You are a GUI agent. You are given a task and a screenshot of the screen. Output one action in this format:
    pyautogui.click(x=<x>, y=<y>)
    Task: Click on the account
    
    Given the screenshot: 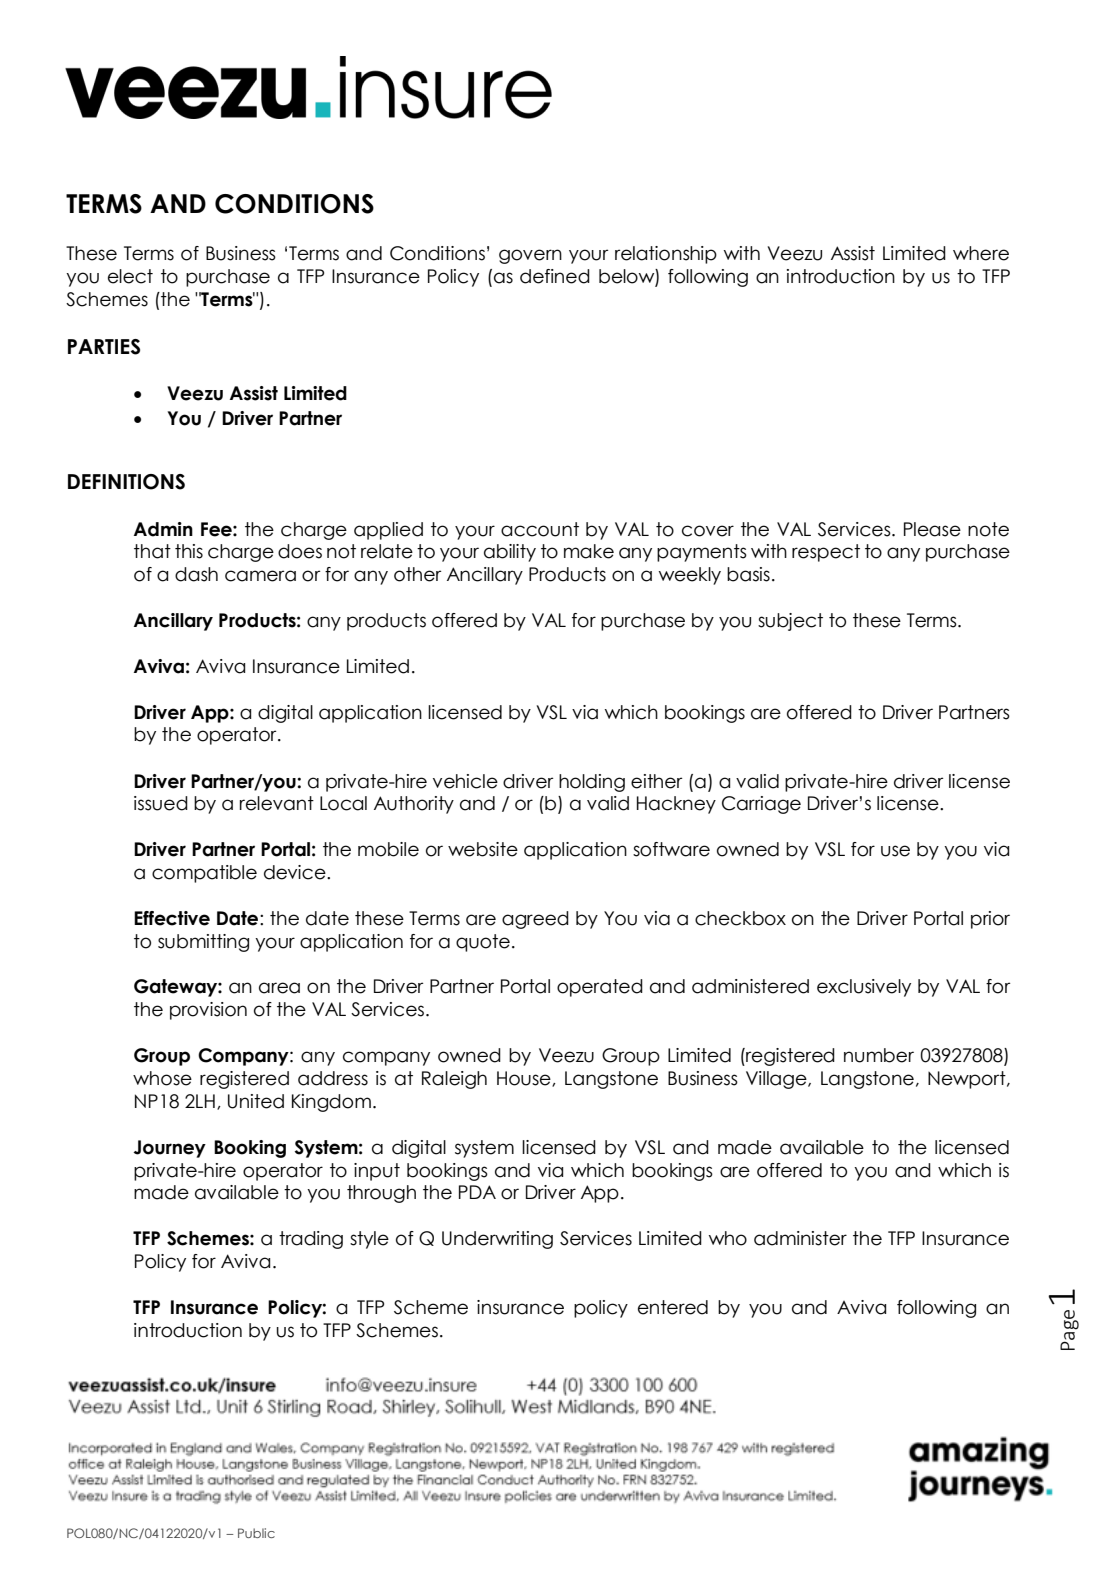 What is the action you would take?
    pyautogui.click(x=540, y=529)
